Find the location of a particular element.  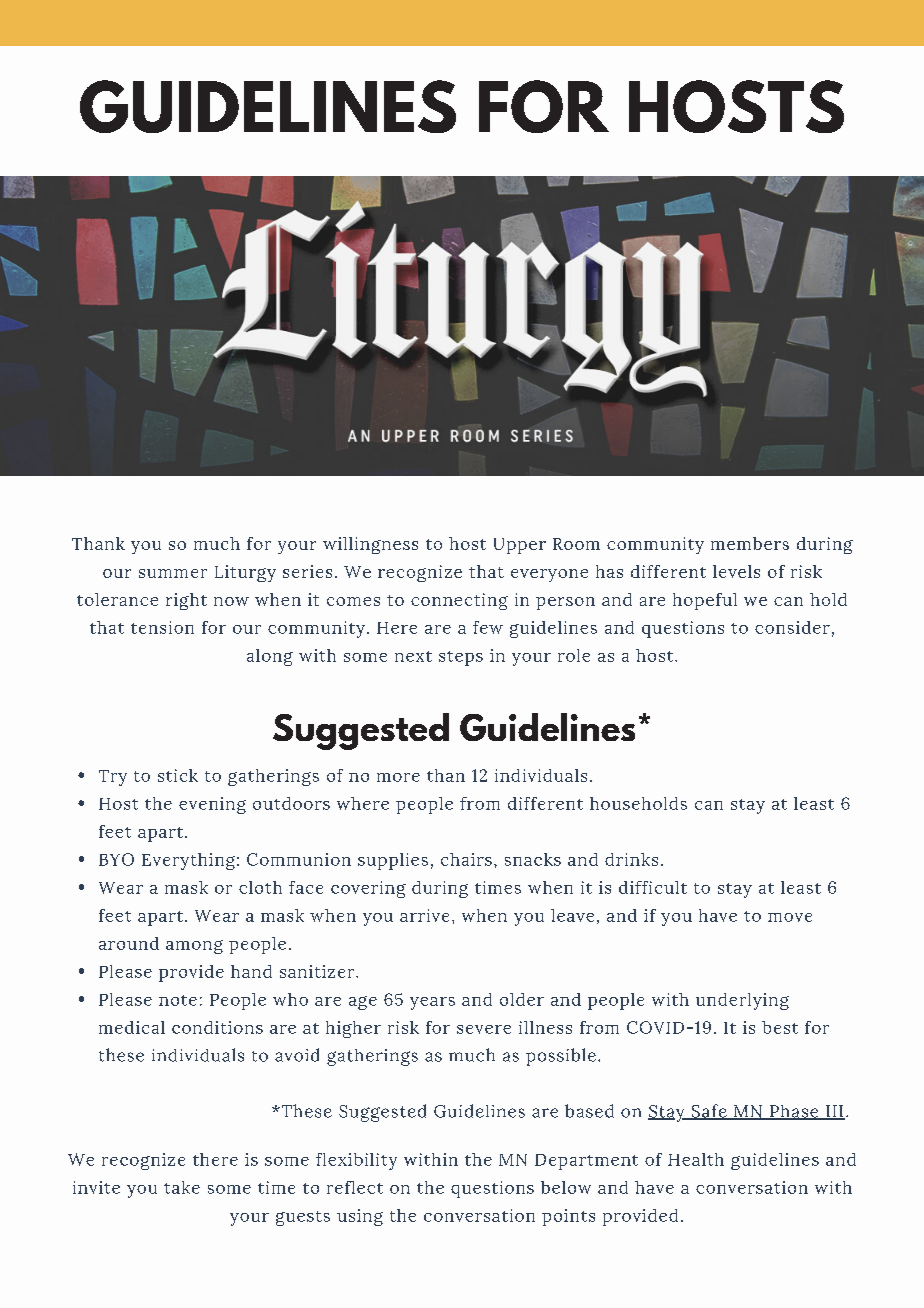

levels is located at coordinates (736, 571).
